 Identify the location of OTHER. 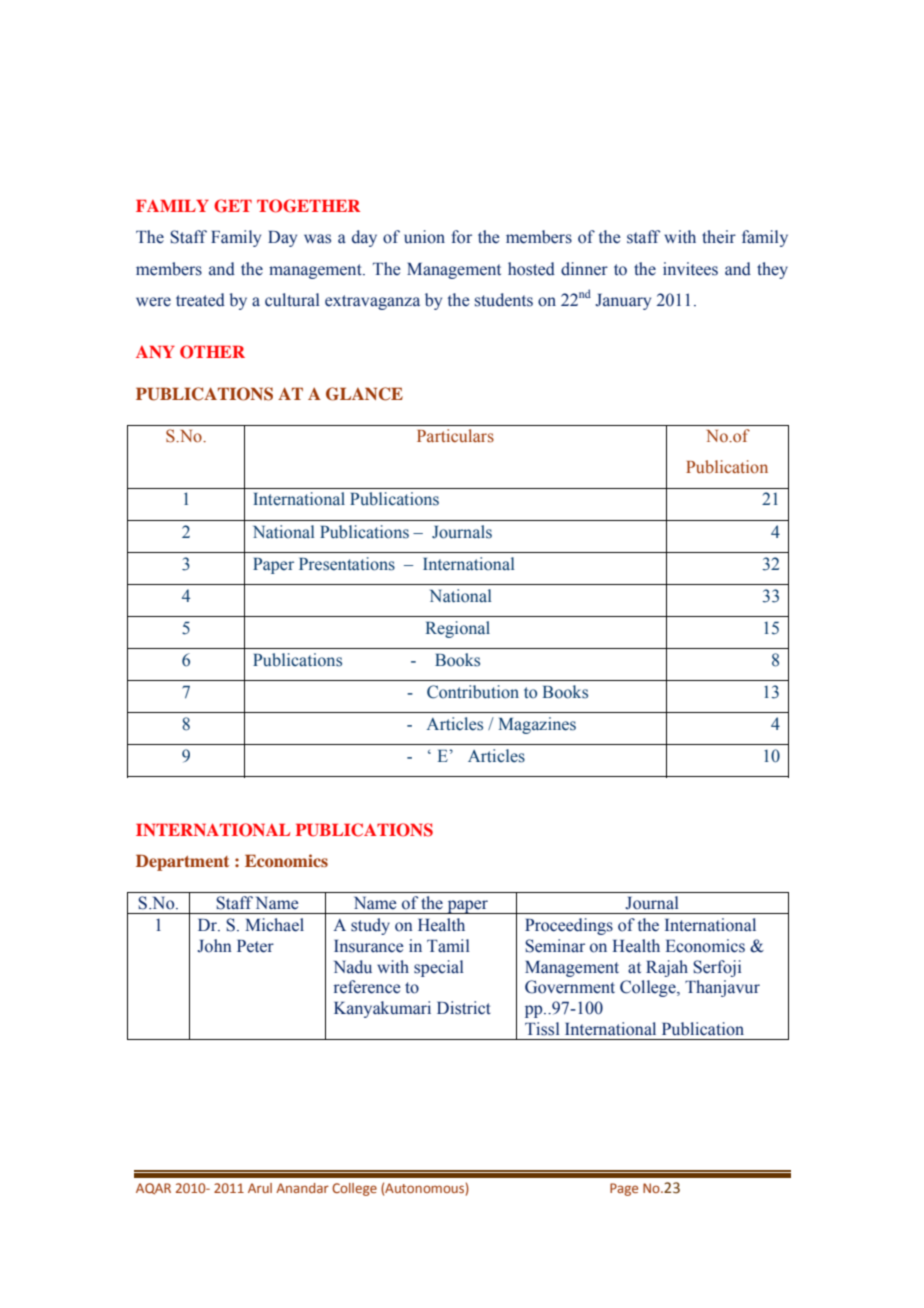
(212, 352).
